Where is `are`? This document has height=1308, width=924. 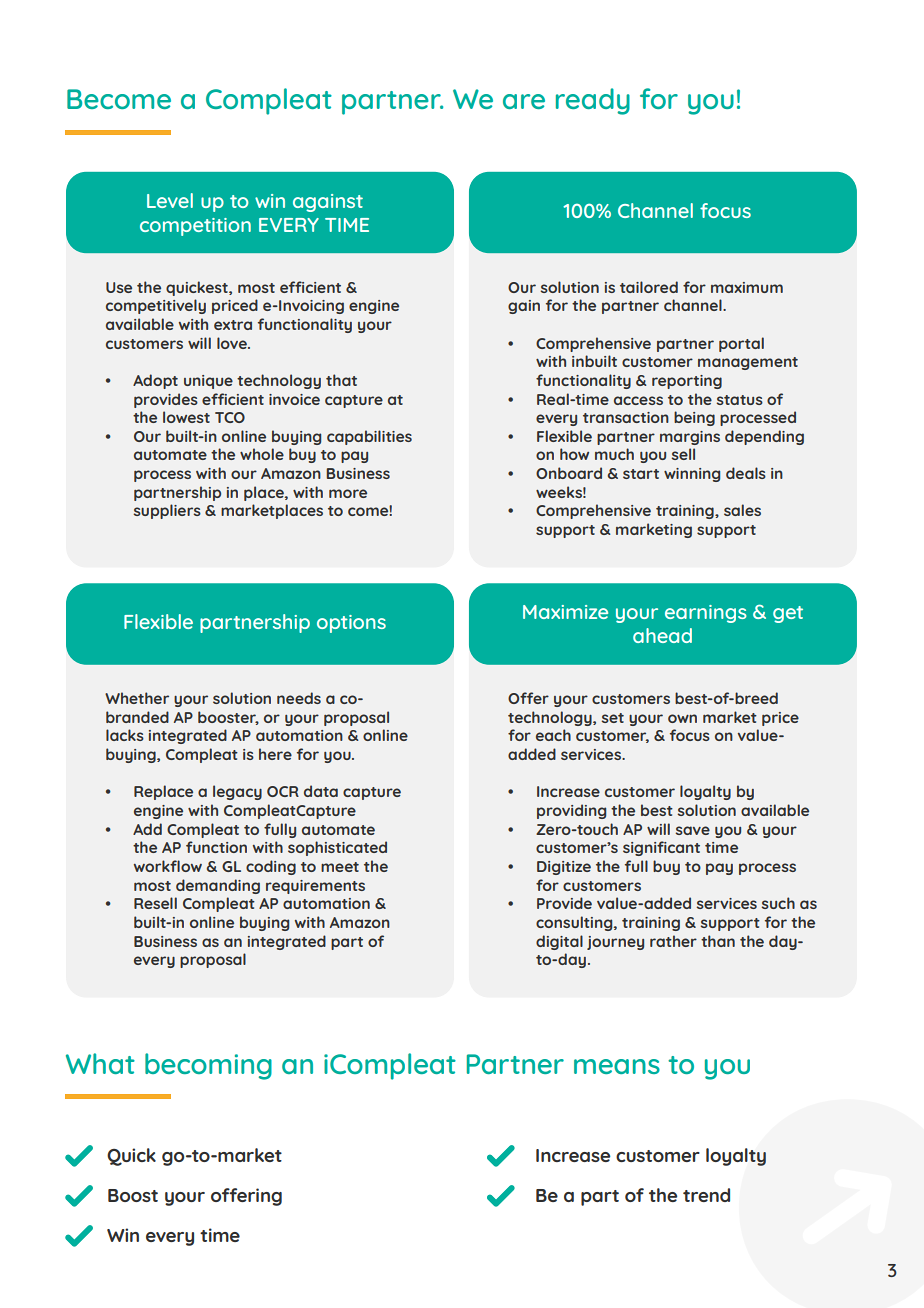 are is located at coordinates (524, 101).
